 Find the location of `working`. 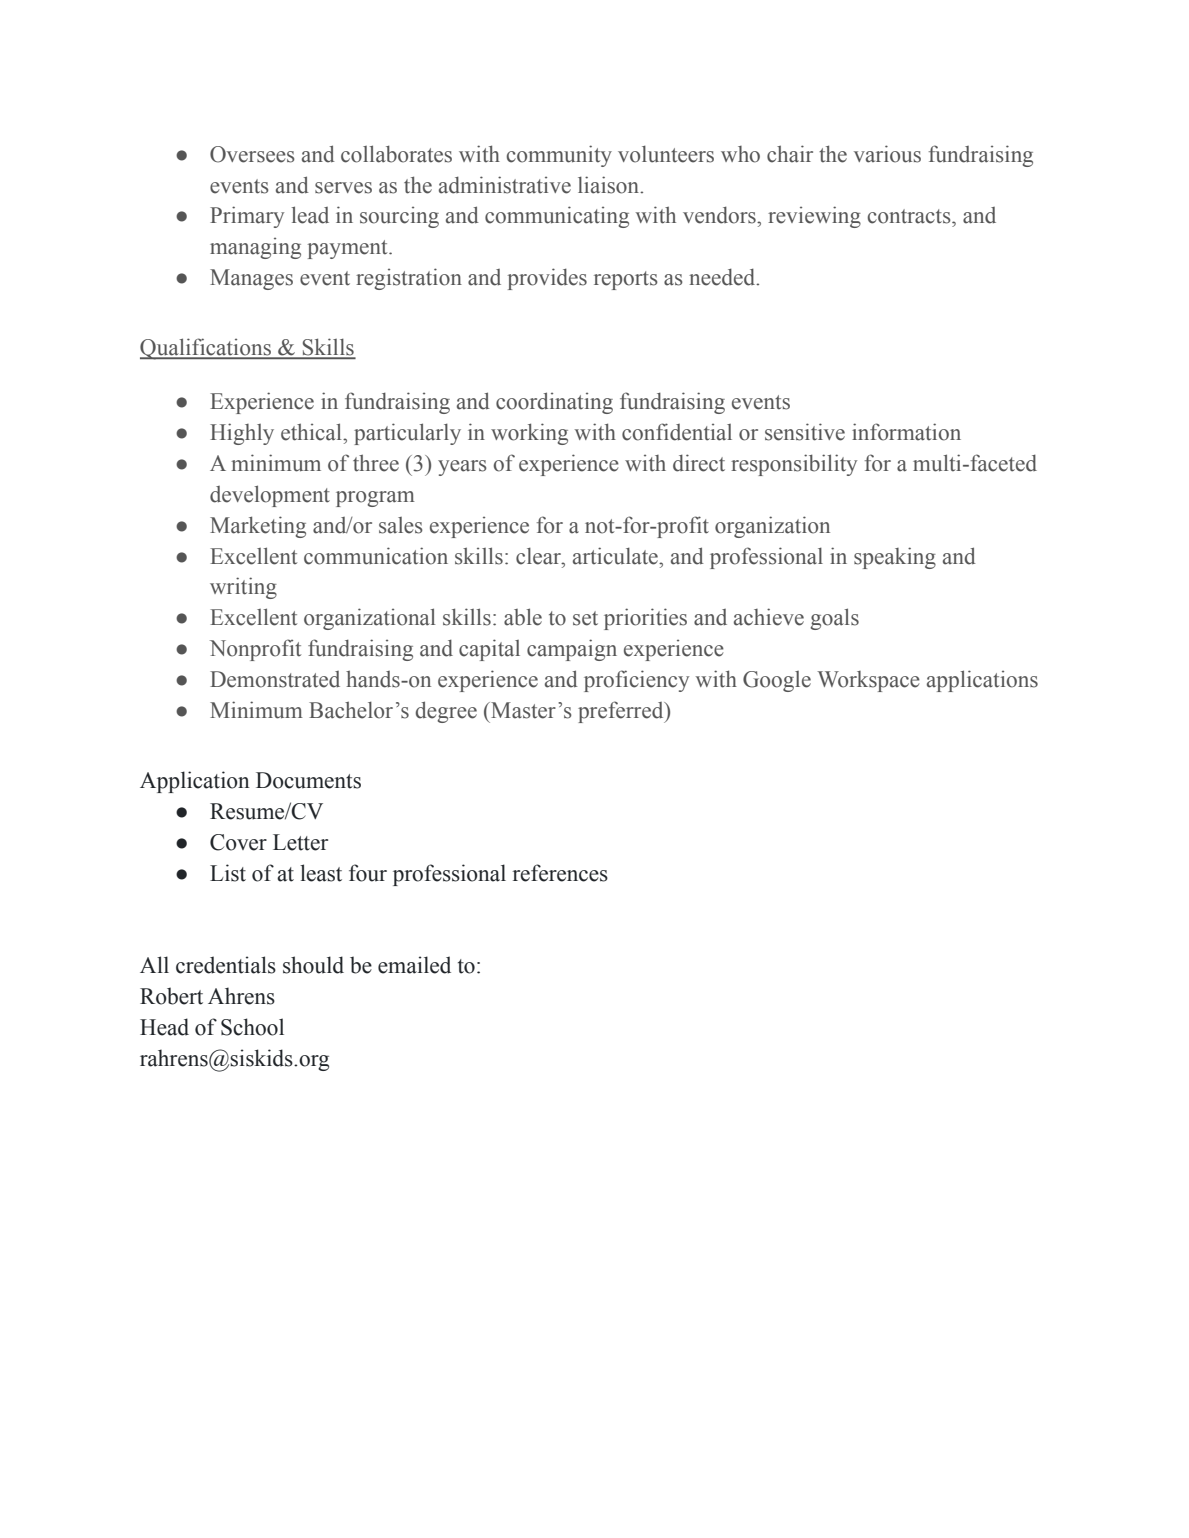

working is located at coordinates (529, 434).
